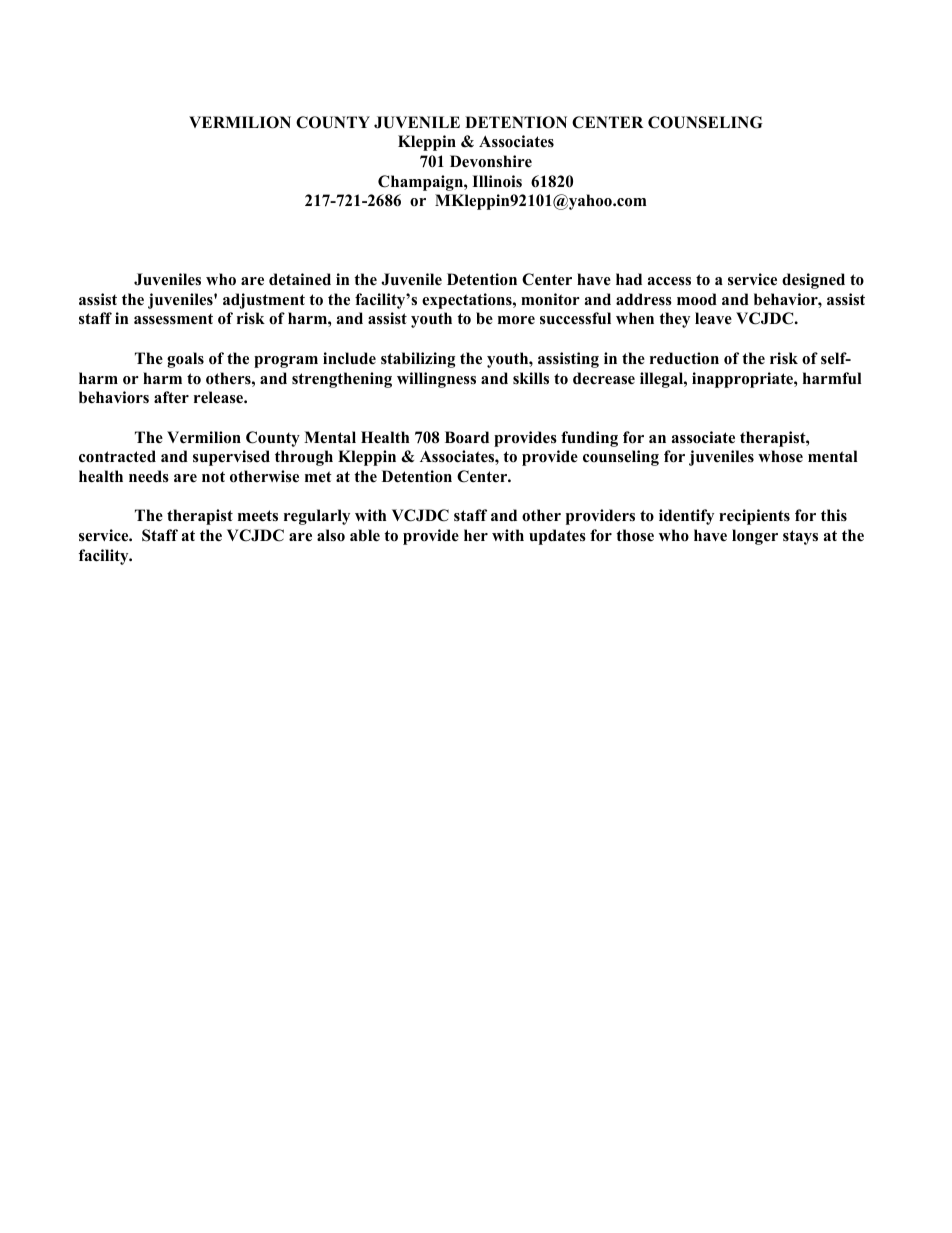 This document has height=1233, width=952. What do you see at coordinates (185, 360) in the document?
I see `goals` at bounding box center [185, 360].
